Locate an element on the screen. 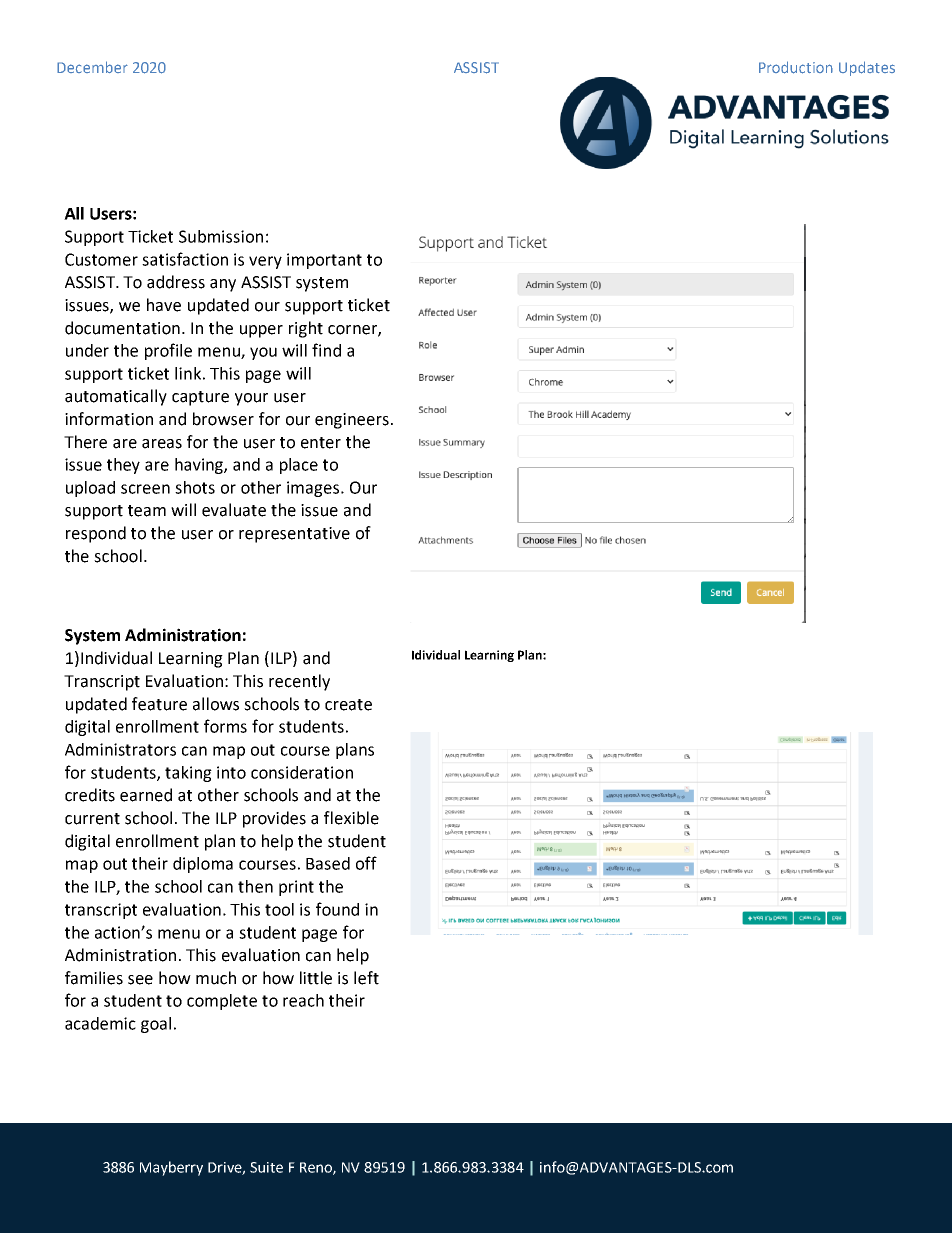 The width and height of the screenshot is (952, 1233). left is located at coordinates (366, 978).
